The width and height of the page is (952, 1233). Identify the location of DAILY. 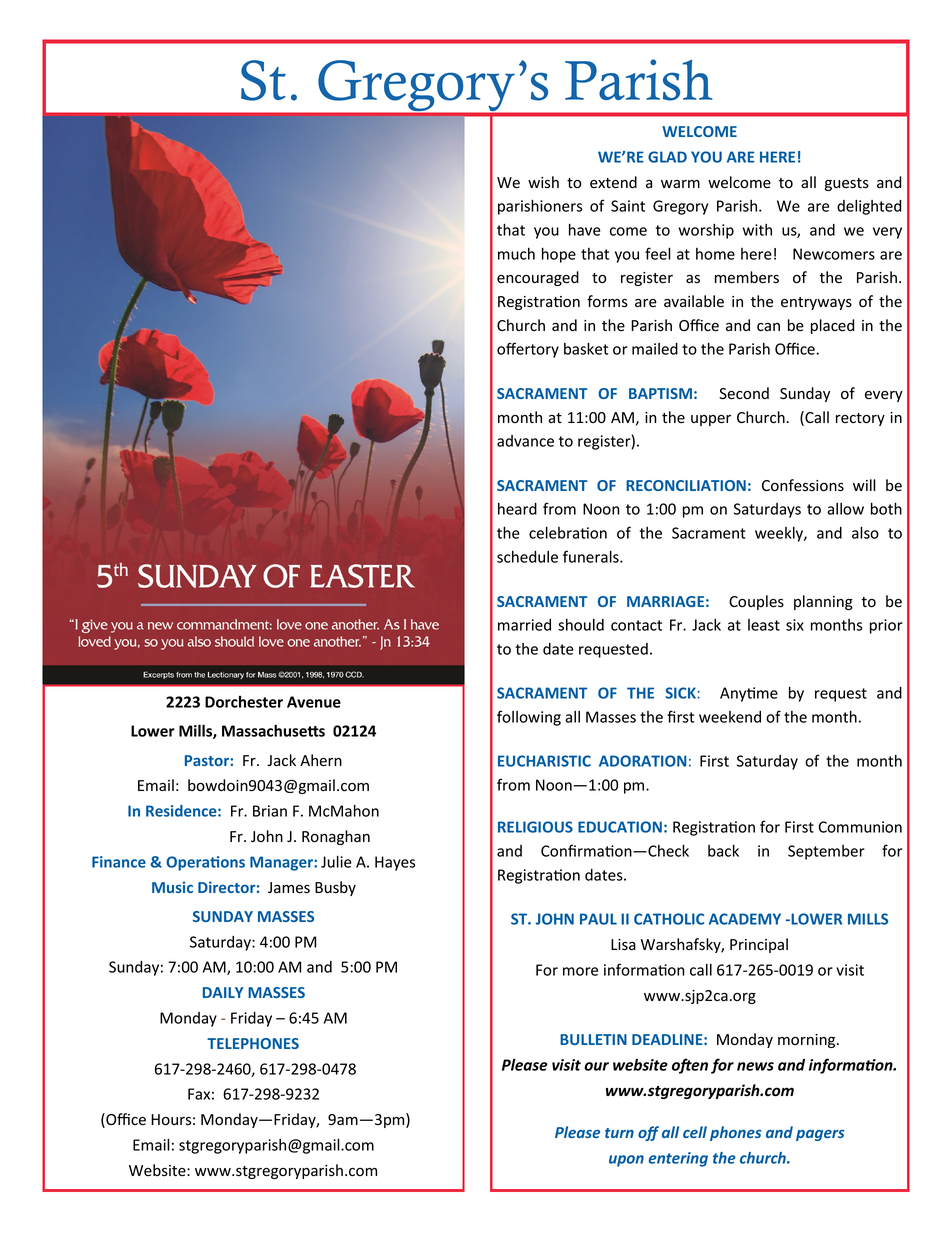
(223, 992).
